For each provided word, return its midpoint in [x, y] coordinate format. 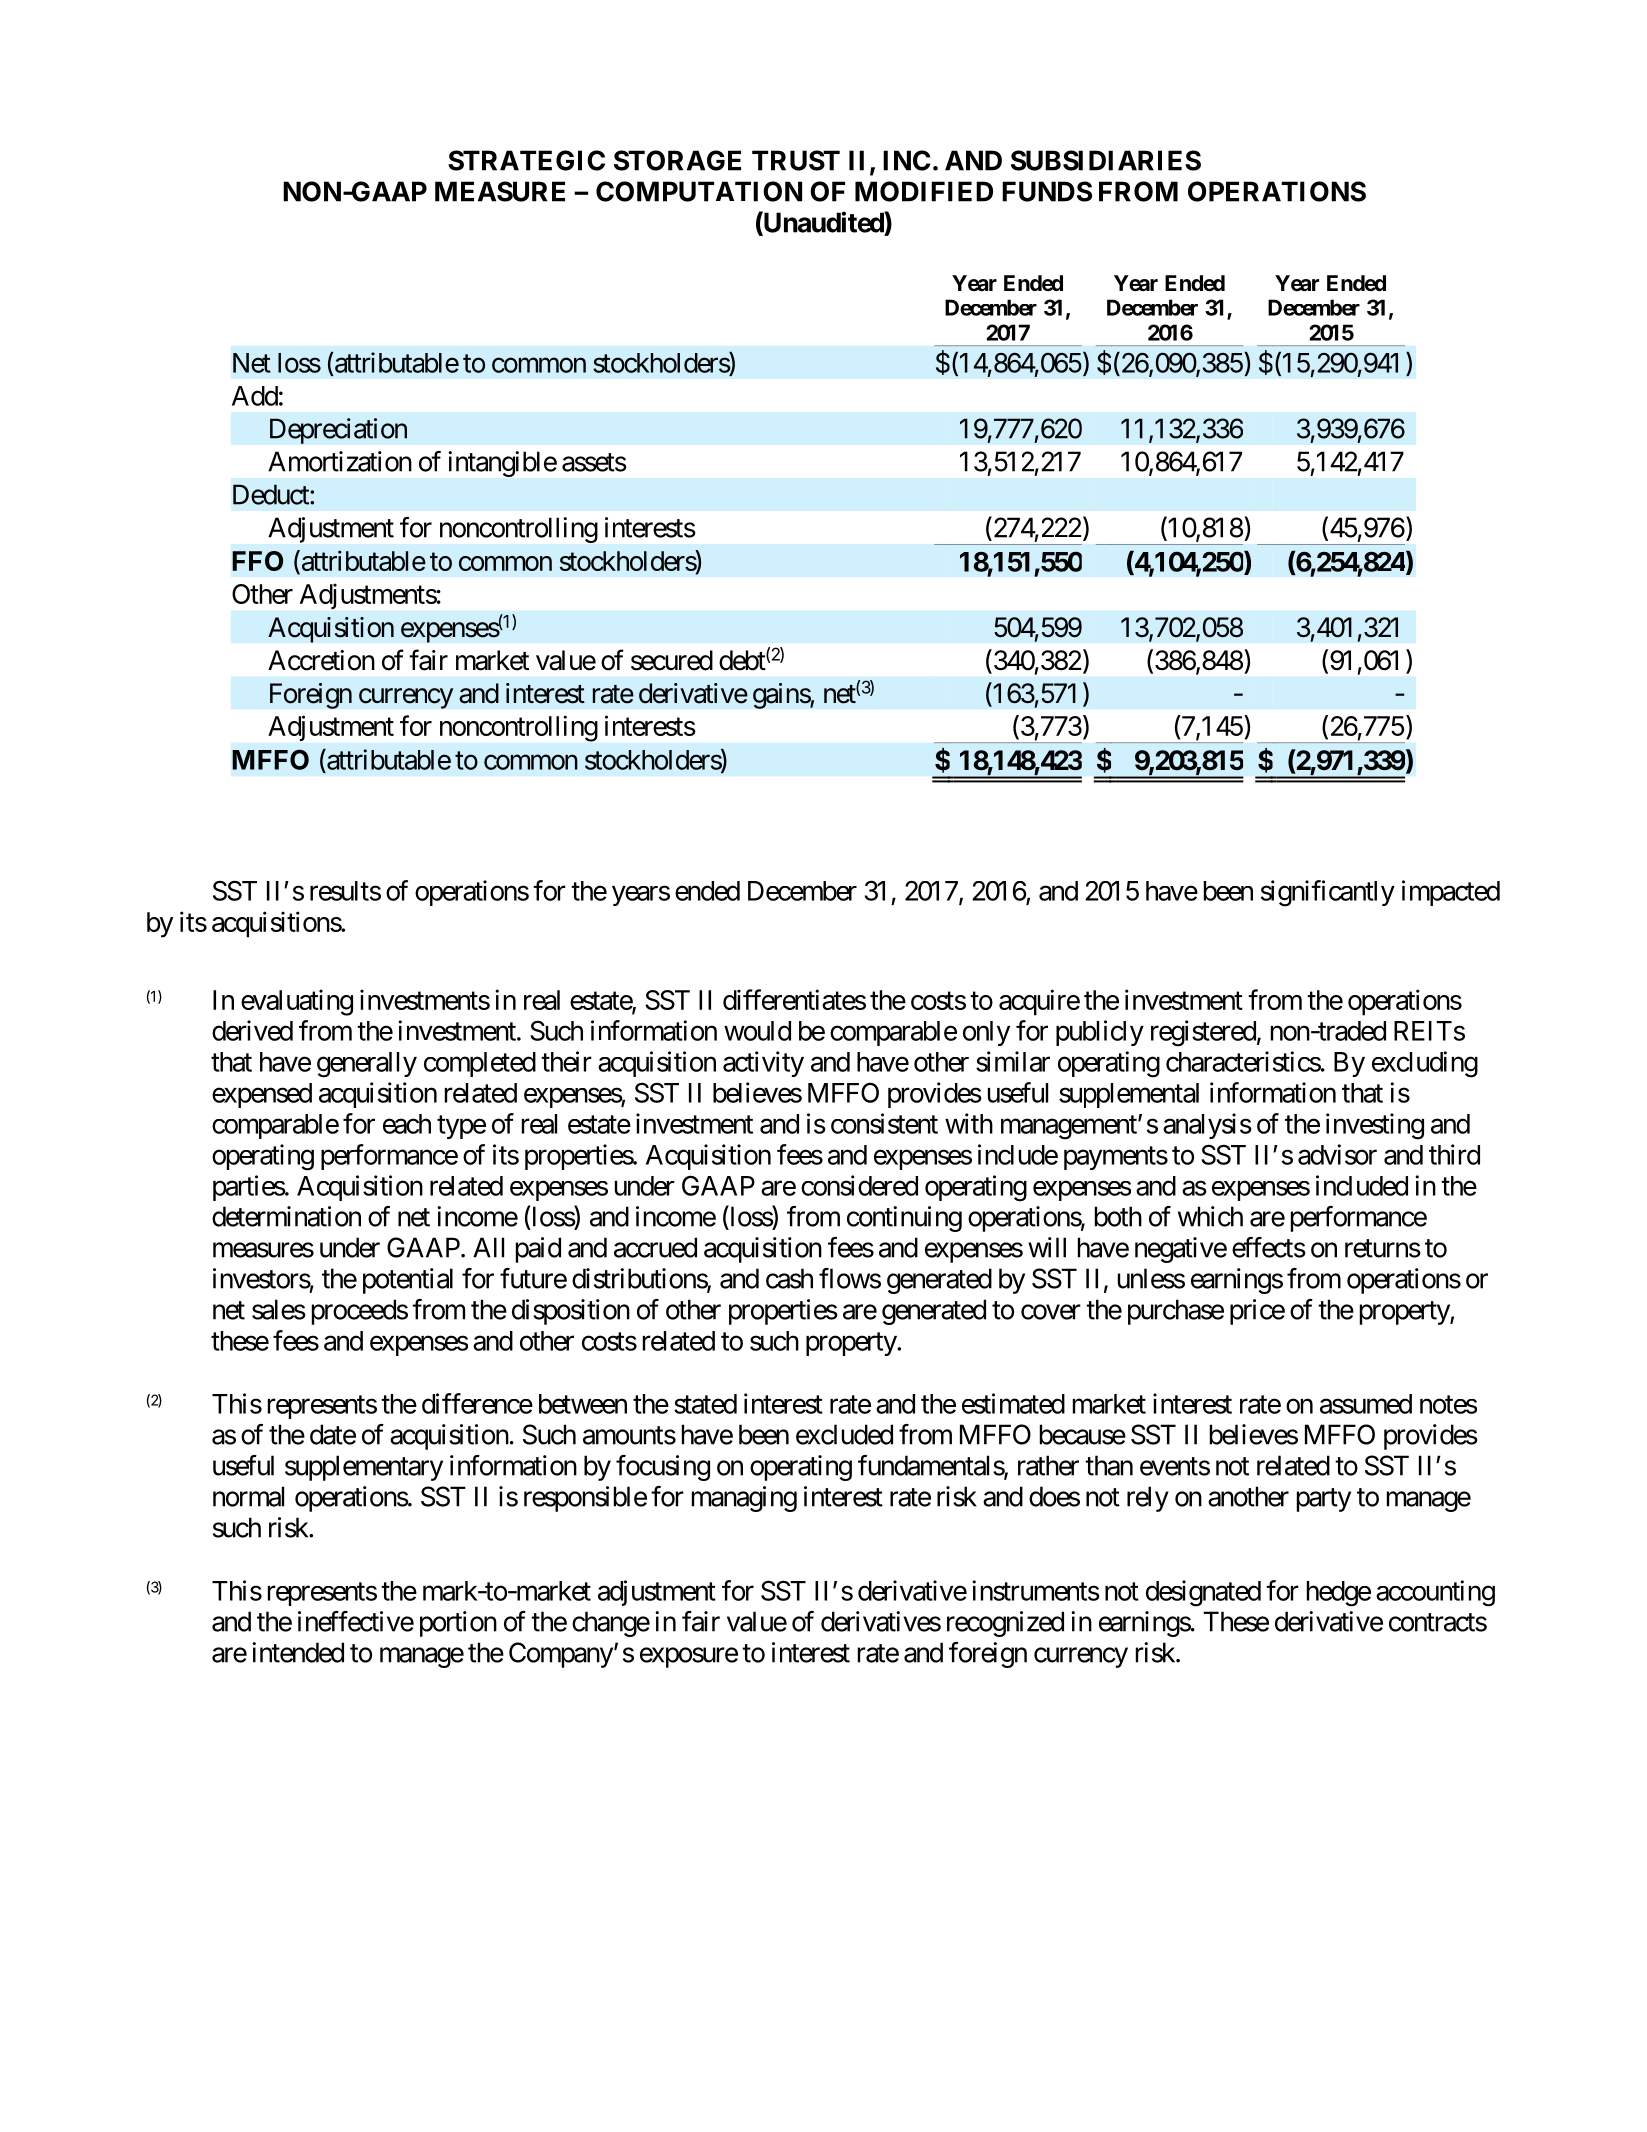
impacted [1451, 893]
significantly [1328, 893]
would [757, 1031]
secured [672, 660]
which [1210, 1216]
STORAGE [677, 160]
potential [408, 1281]
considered [859, 1185]
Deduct [272, 494]
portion [458, 1624]
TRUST [796, 160]
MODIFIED [924, 191]
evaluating [297, 1002]
